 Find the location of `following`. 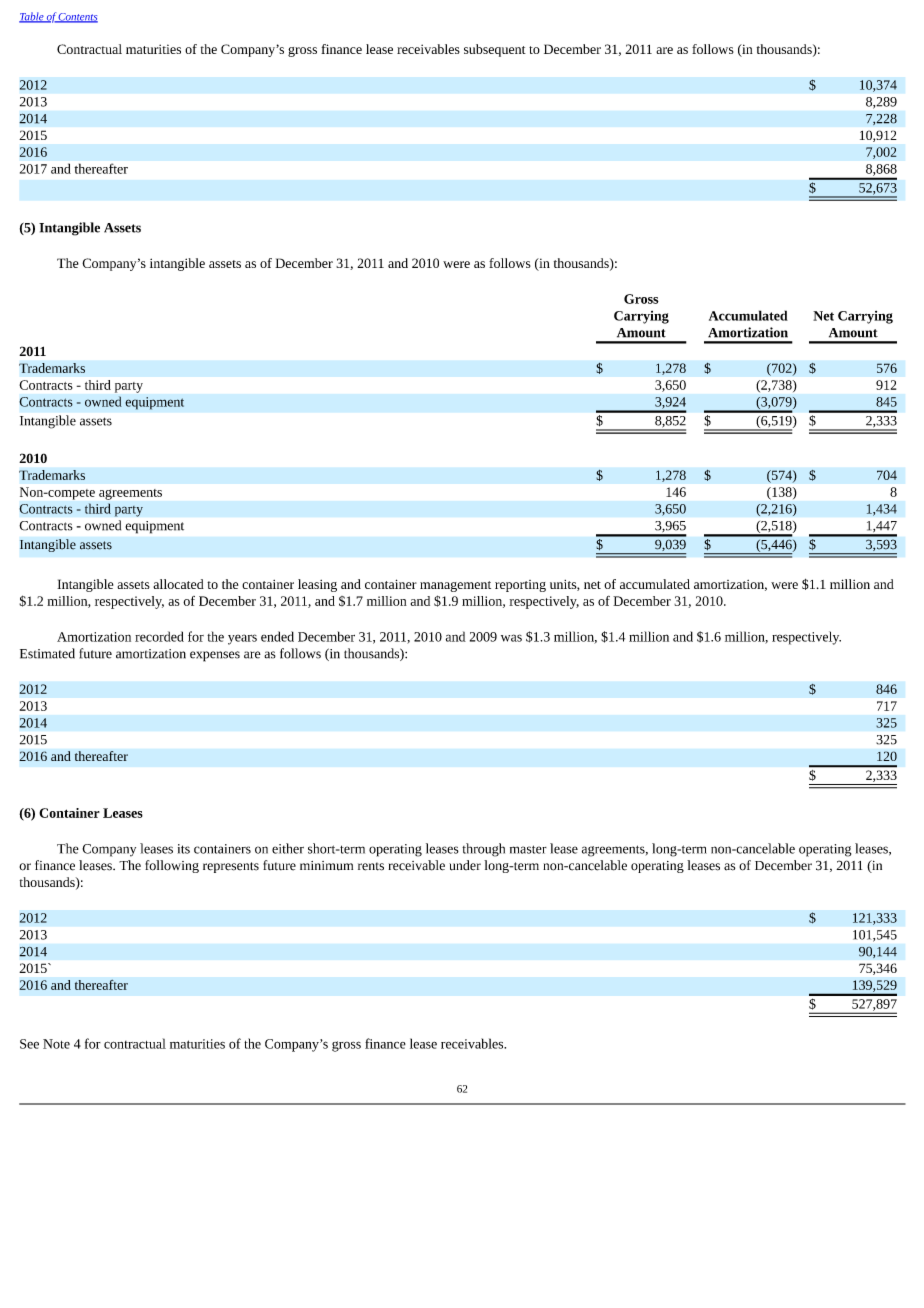

following is located at coordinates (172, 866).
